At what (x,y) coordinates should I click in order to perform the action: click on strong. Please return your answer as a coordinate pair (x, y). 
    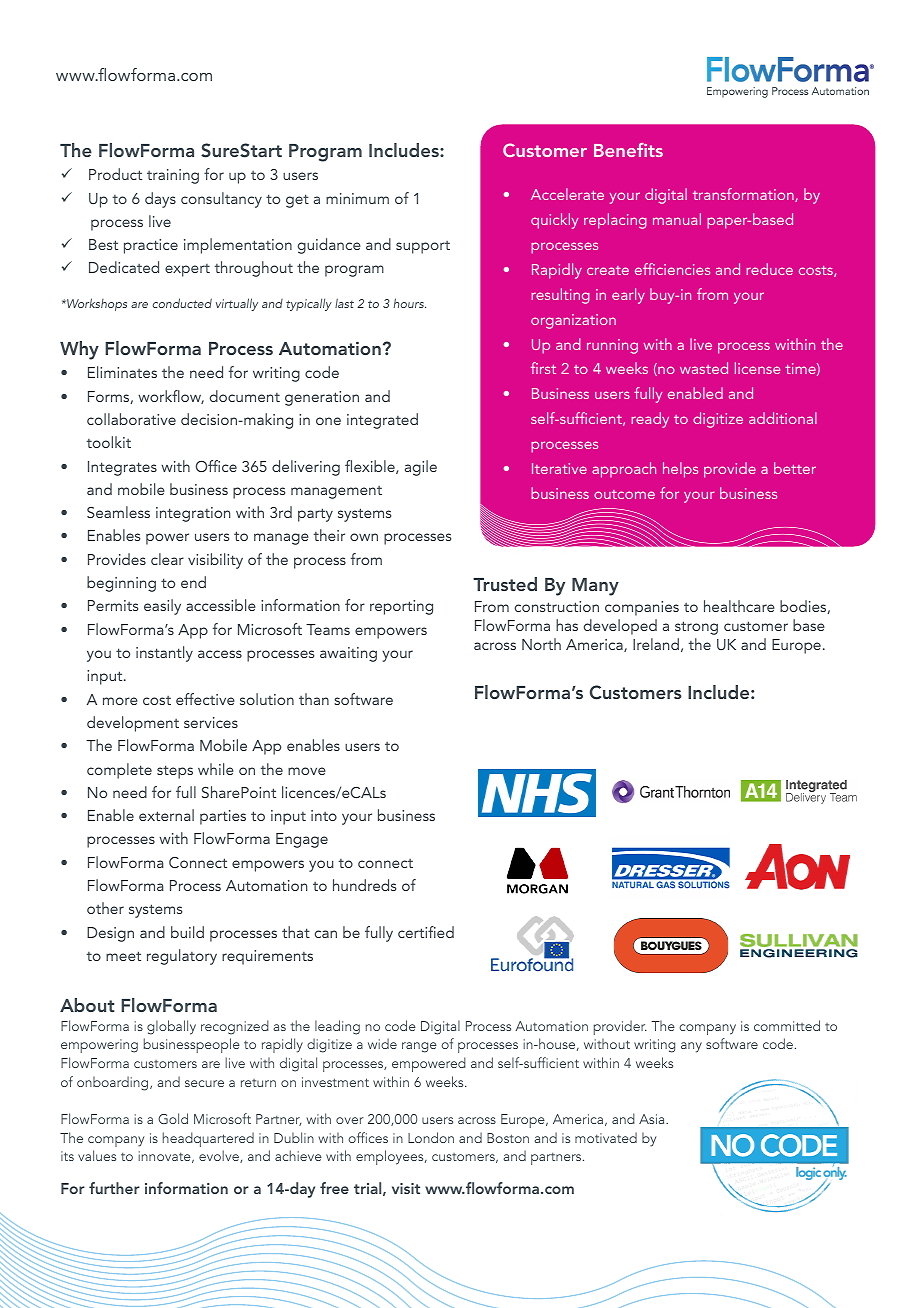
    Looking at the image, I should click on (696, 628).
